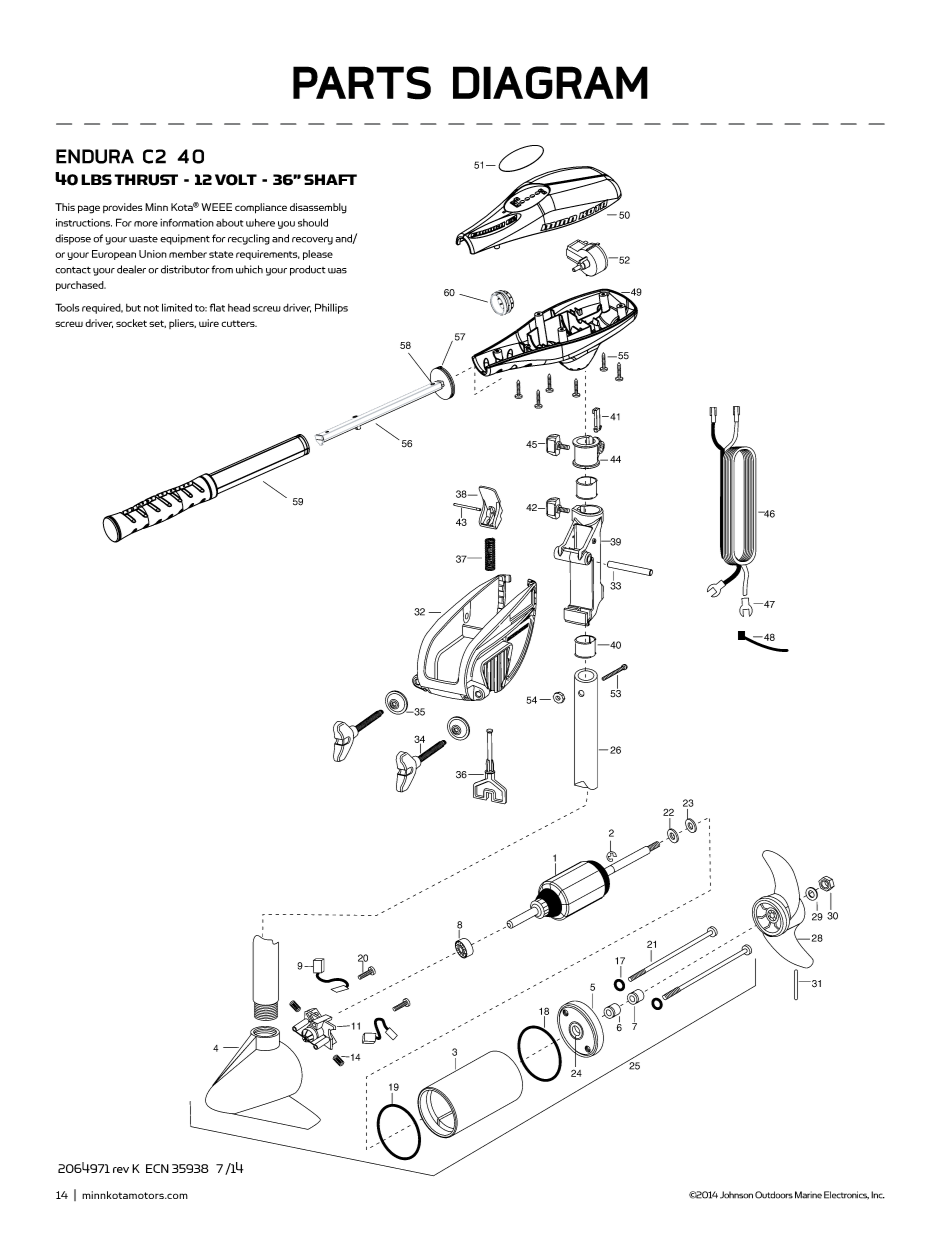  What do you see at coordinates (239, 323) in the page?
I see `cutters` at bounding box center [239, 323].
